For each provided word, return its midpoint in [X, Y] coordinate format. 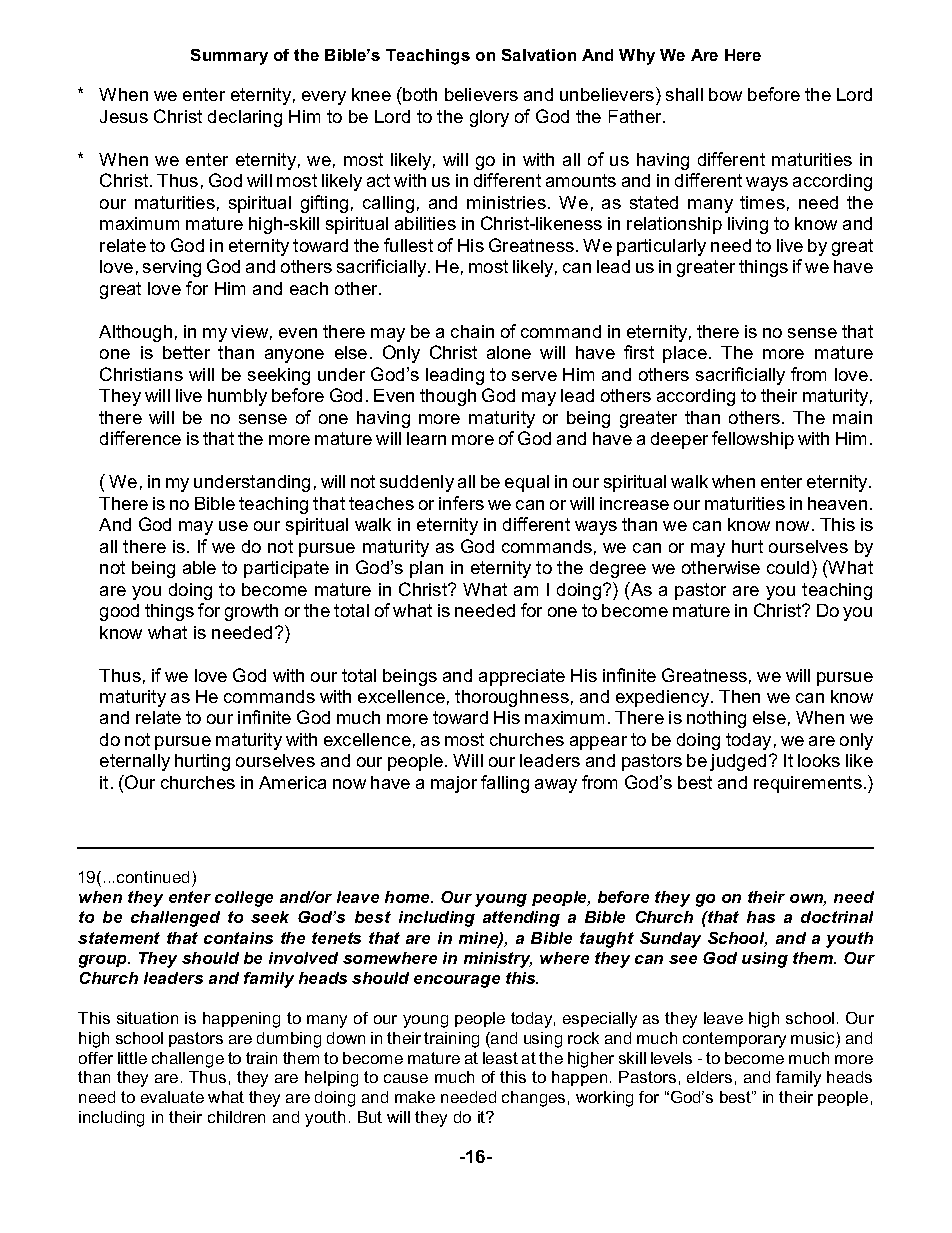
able [199, 567]
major [454, 784]
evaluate [172, 1097]
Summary [229, 57]
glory [489, 118]
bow [725, 94]
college [244, 899]
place [685, 354]
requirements [808, 784]
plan [426, 569]
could [788, 567]
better [186, 352]
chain [472, 331]
